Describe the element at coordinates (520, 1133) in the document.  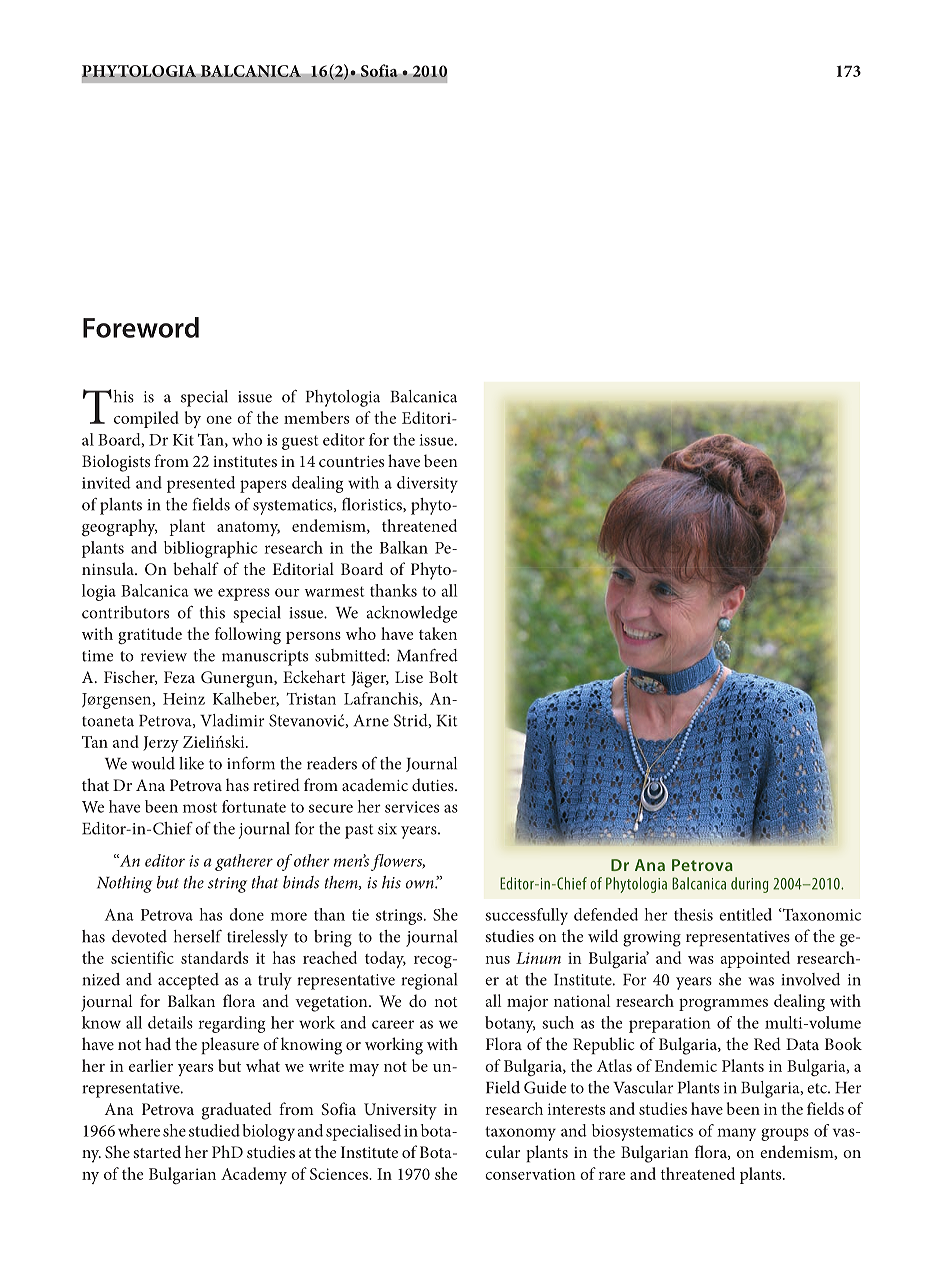
I see `taxonomy` at that location.
